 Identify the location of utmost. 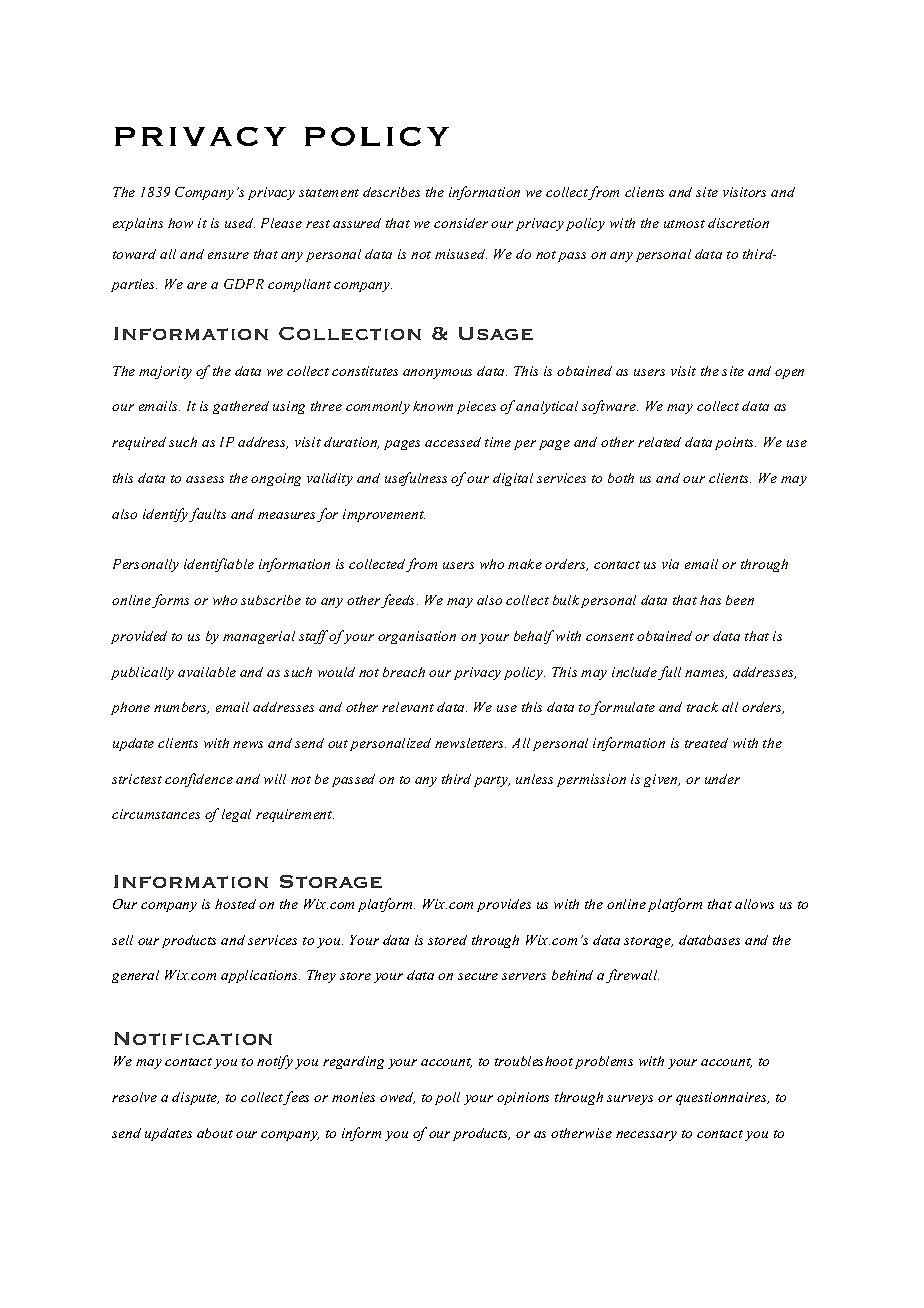
(684, 224).
